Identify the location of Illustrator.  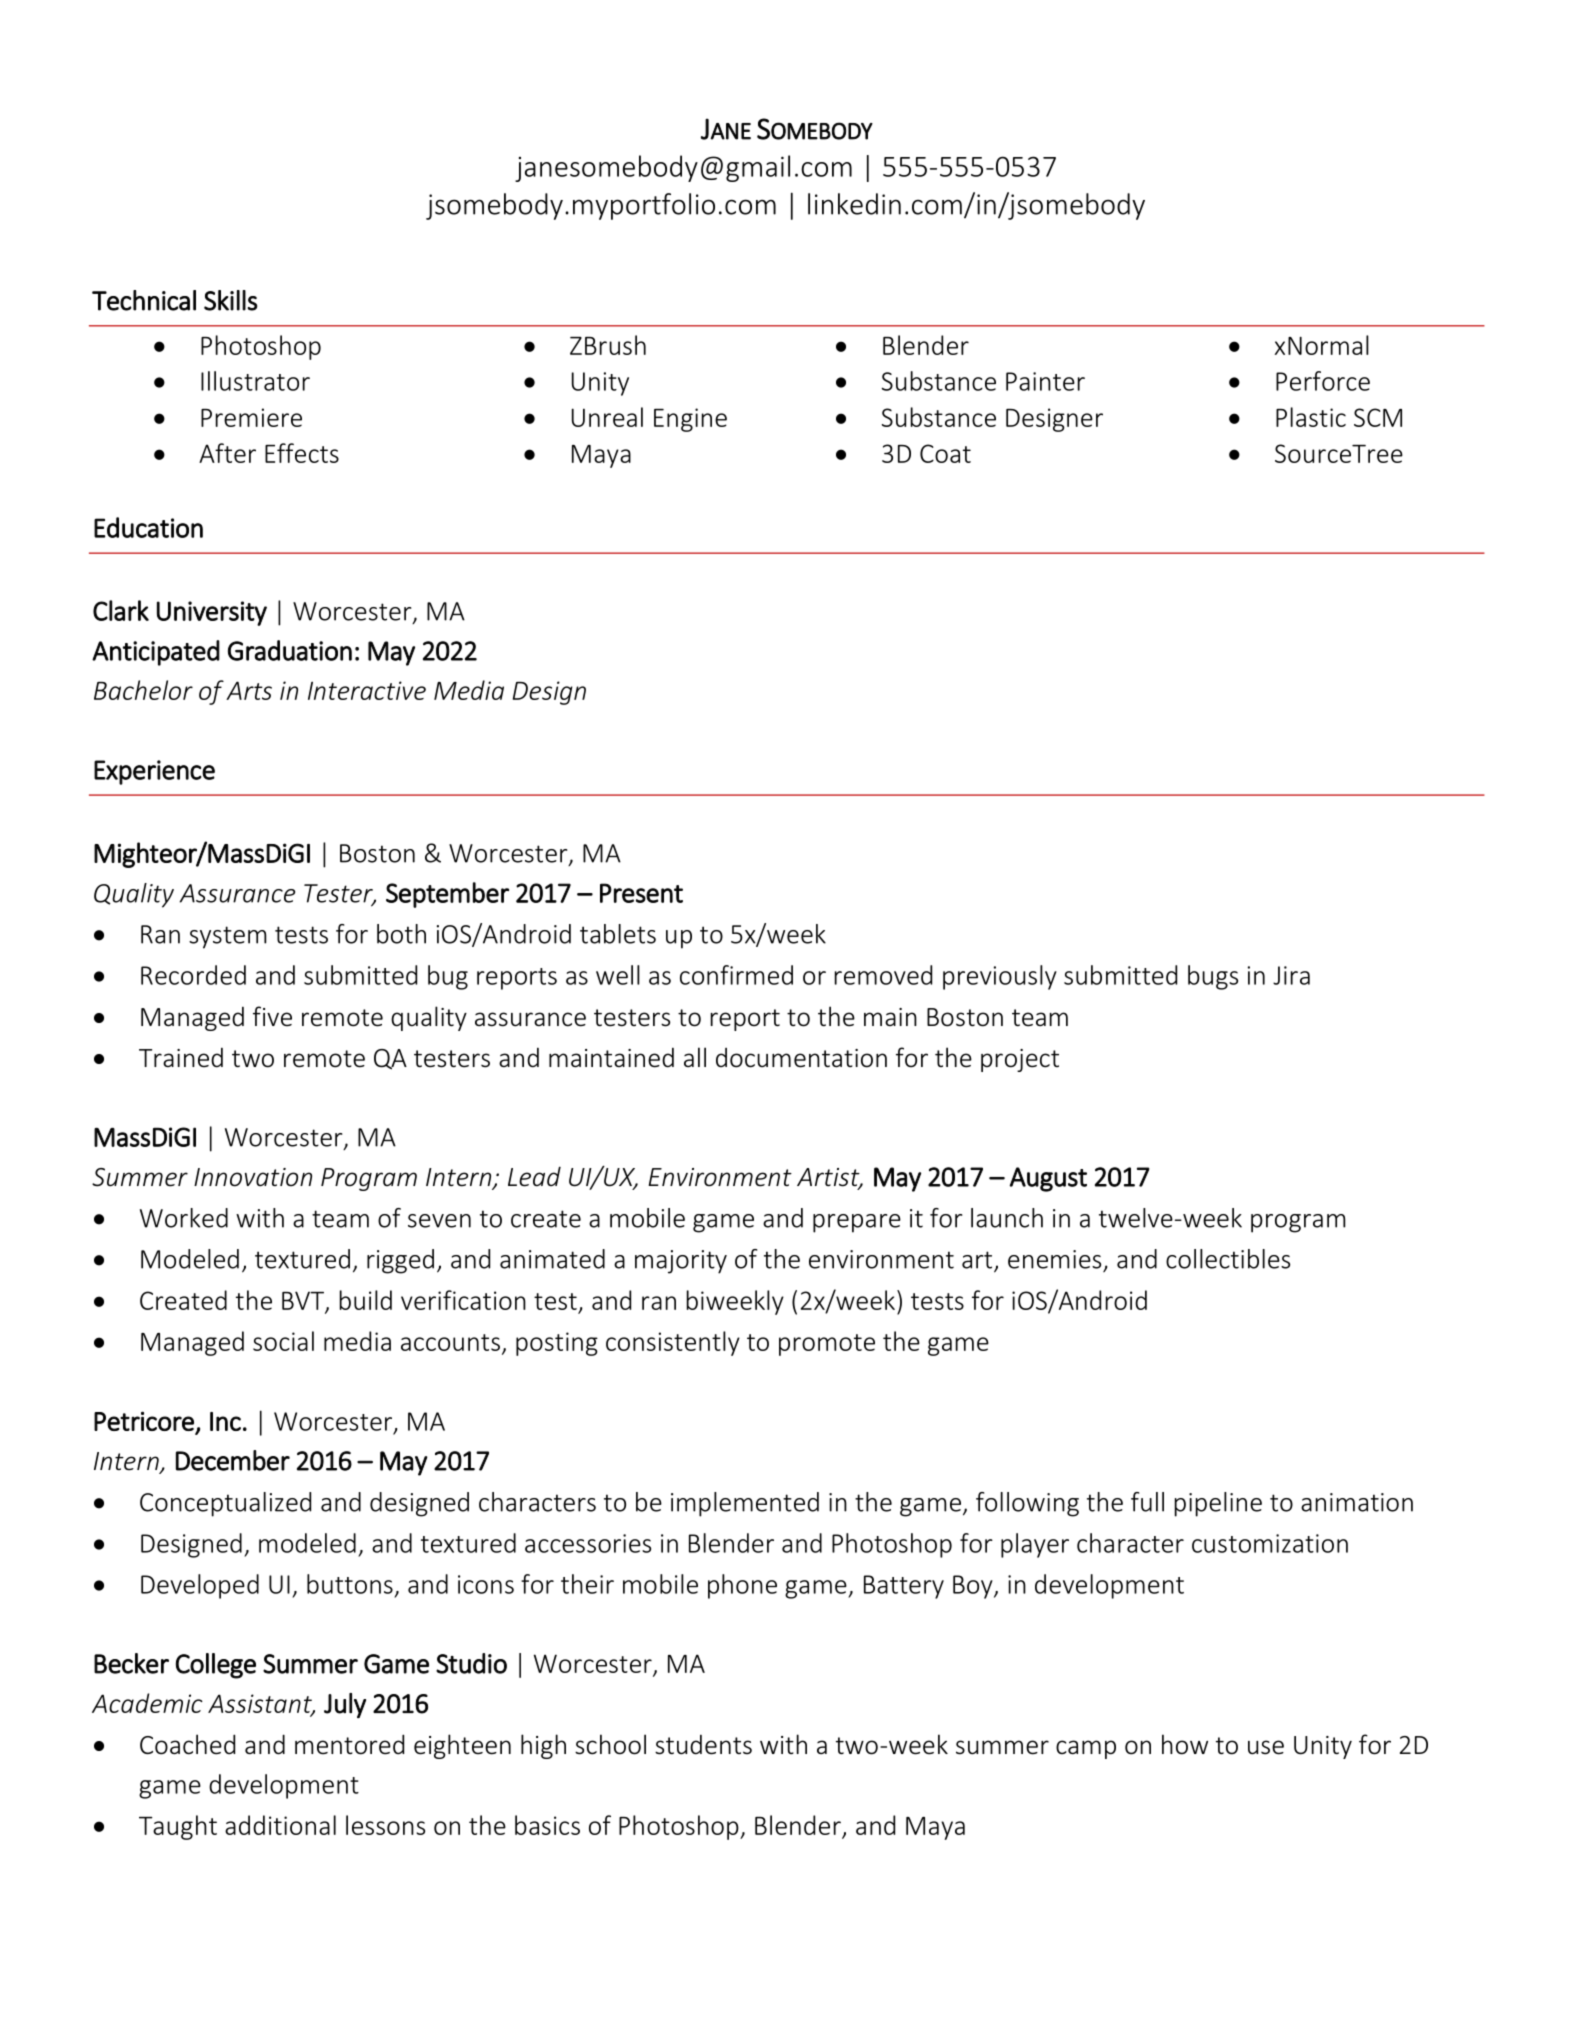
(255, 381).
